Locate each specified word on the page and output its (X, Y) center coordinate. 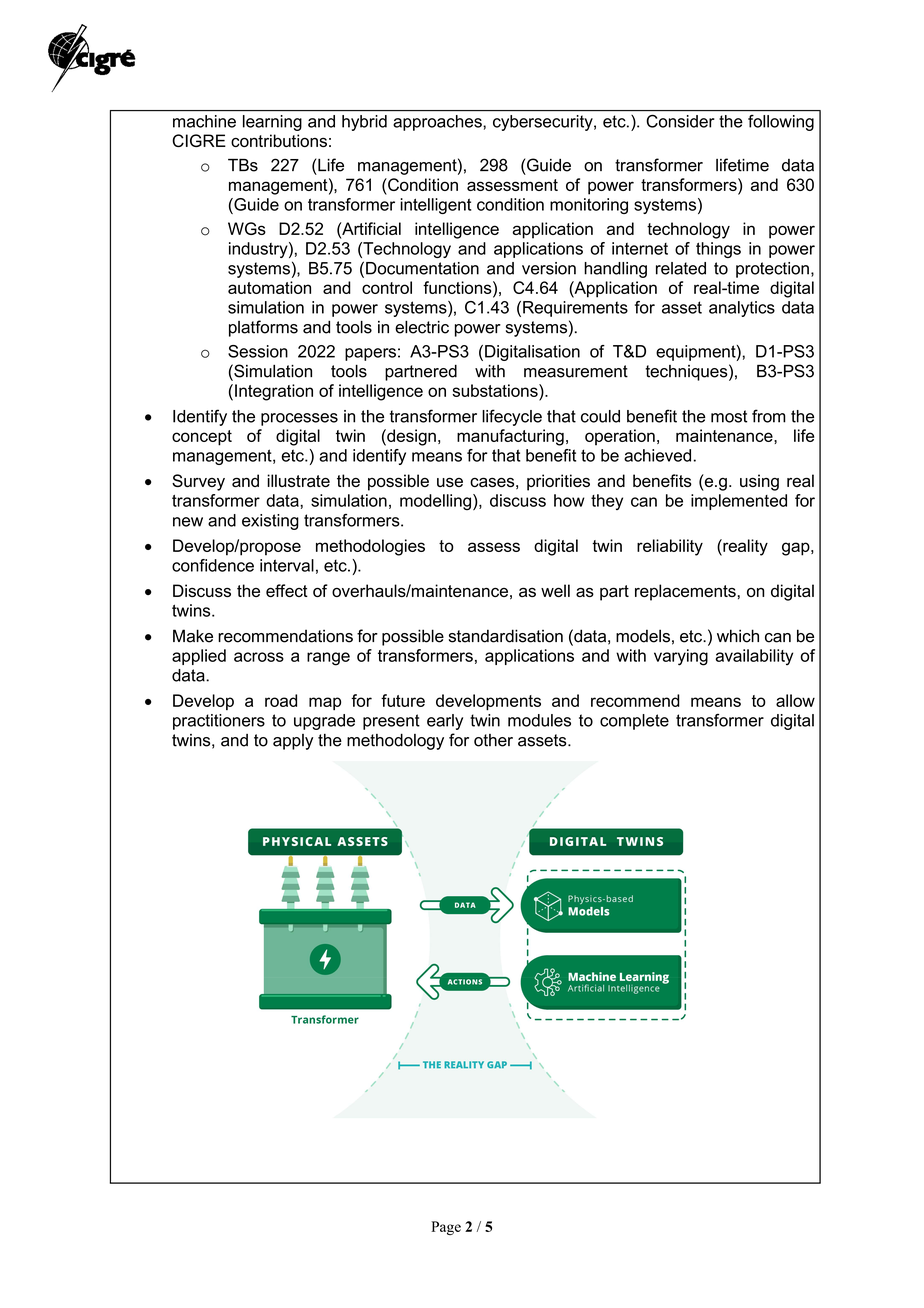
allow (795, 700)
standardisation (506, 636)
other (493, 740)
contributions (279, 140)
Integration (274, 392)
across (259, 657)
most (729, 416)
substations (496, 390)
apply (293, 742)
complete (634, 722)
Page (446, 1228)
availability (754, 657)
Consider (680, 121)
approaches (438, 123)
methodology (395, 742)
